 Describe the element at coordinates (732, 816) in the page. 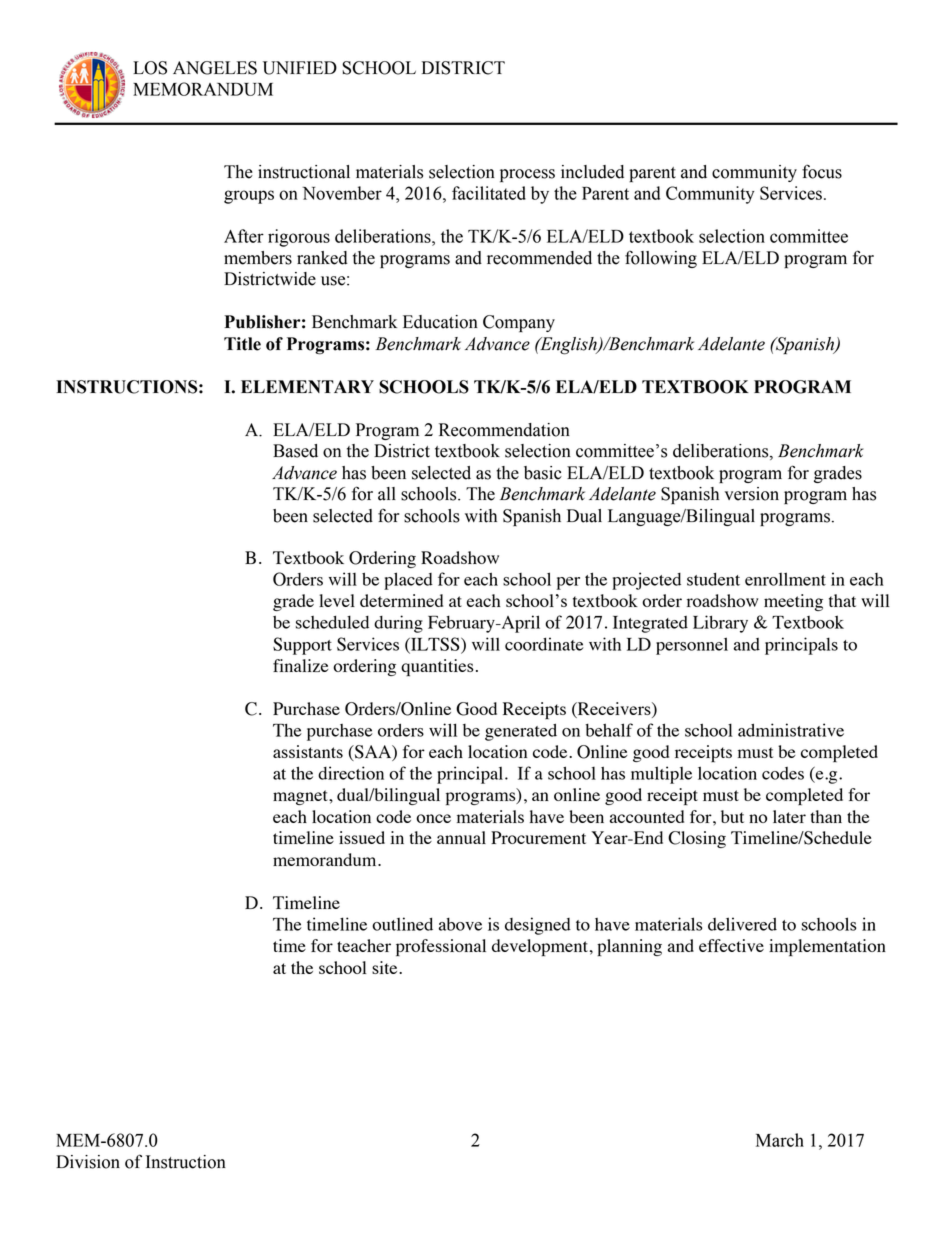

I see `but` at that location.
